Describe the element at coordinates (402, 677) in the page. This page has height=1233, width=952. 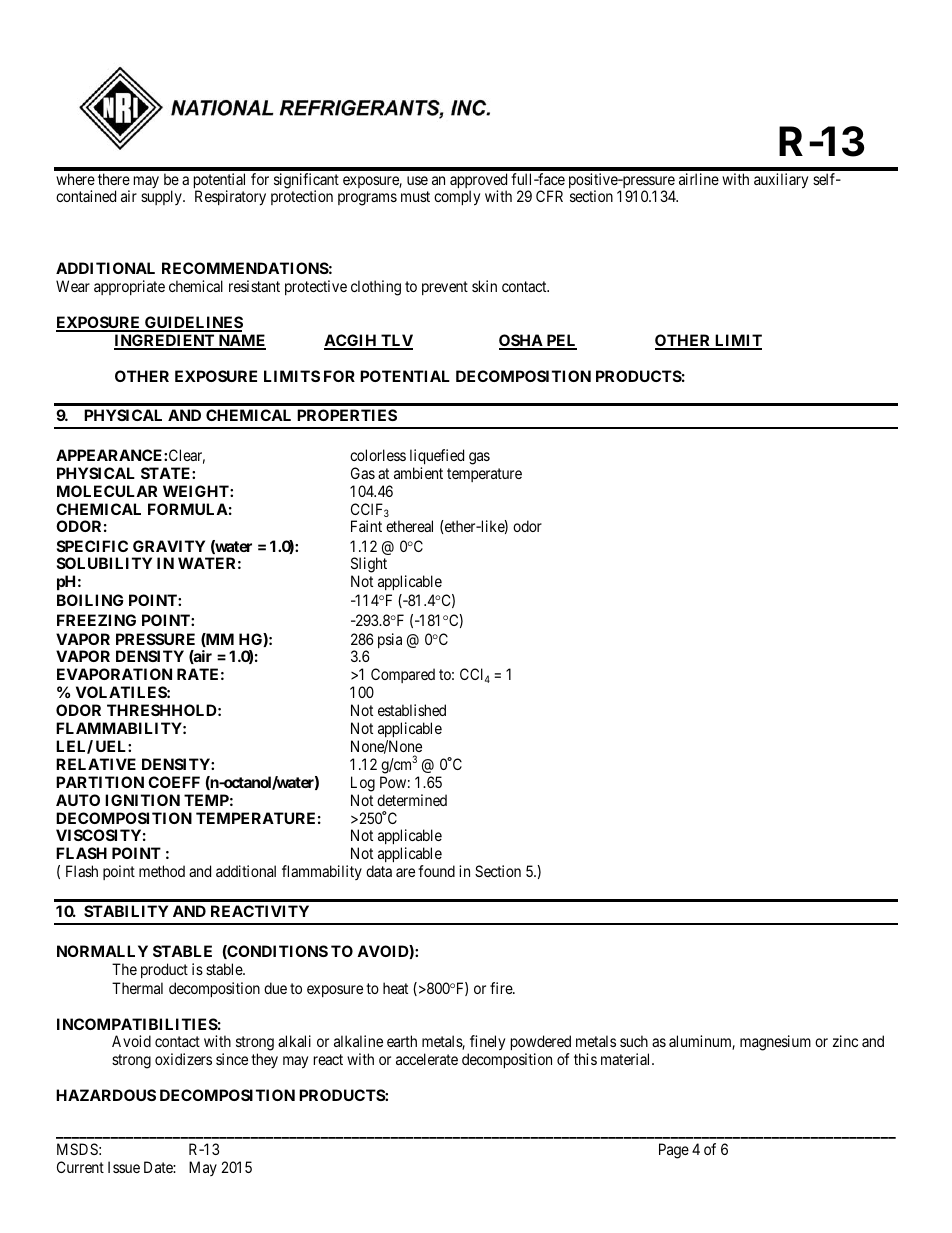
I see `Compared` at that location.
